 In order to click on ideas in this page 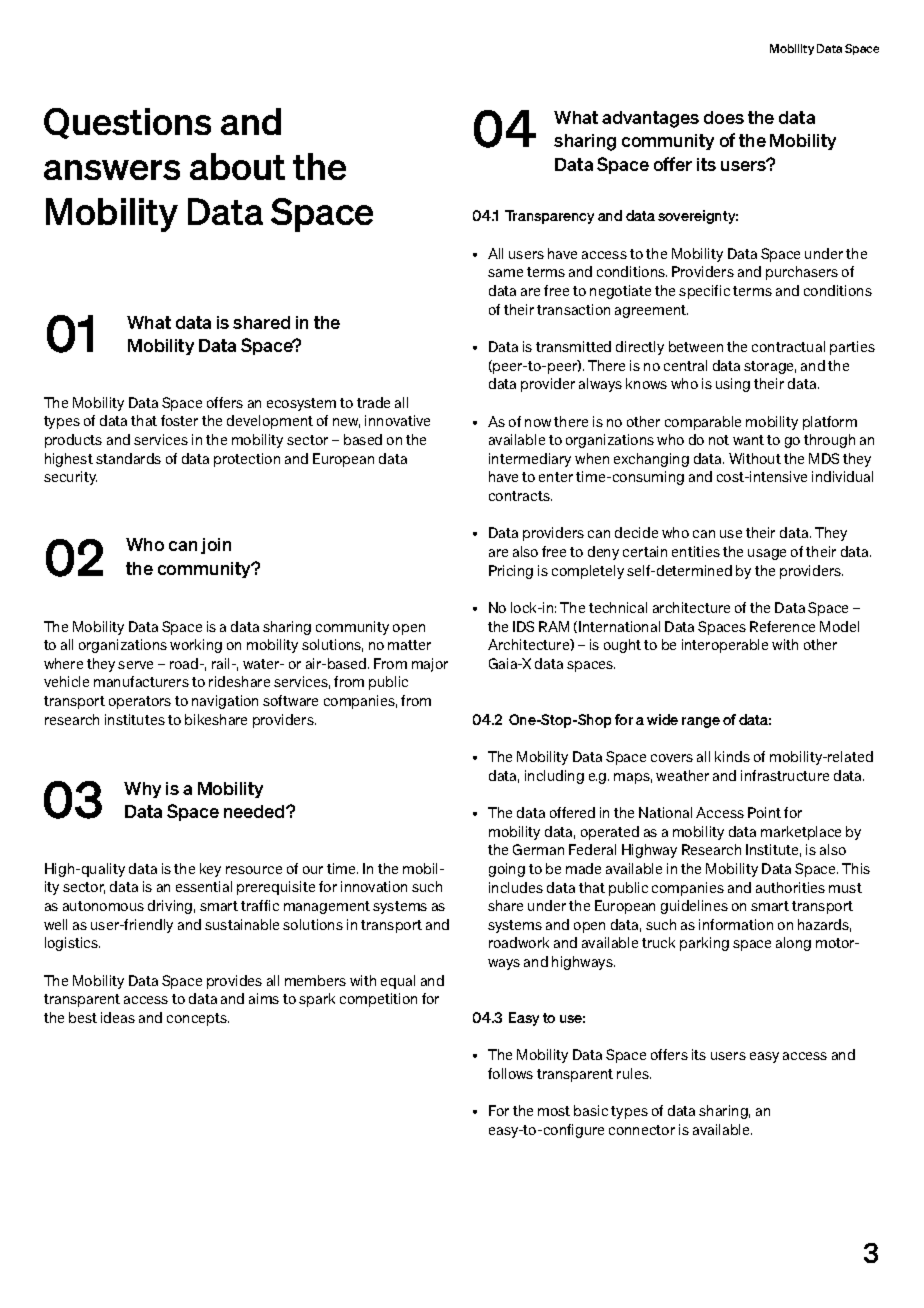, I will do `click(118, 1017)`.
